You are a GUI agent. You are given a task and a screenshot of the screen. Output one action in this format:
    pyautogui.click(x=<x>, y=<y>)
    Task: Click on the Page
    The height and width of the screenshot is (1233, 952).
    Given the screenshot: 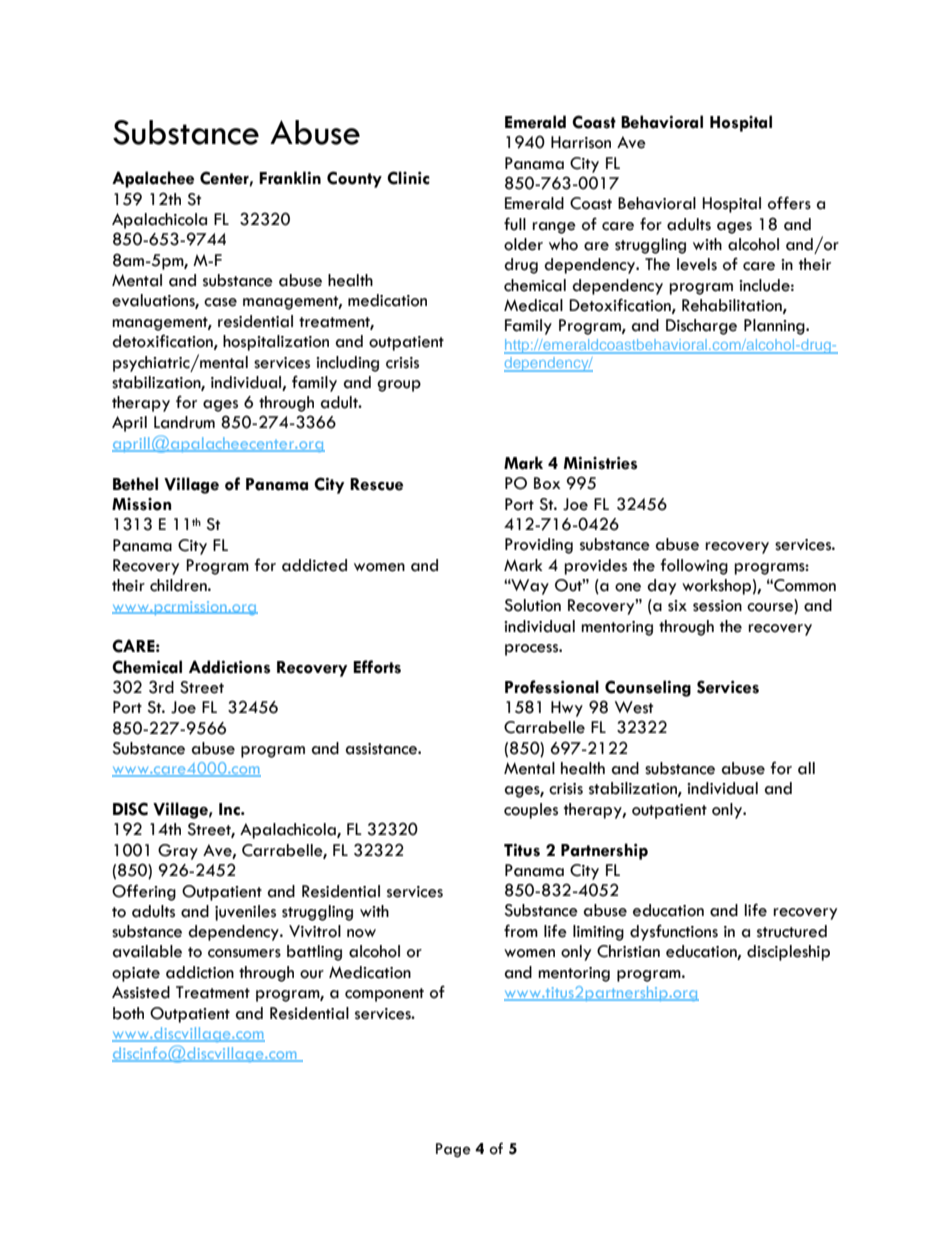 What is the action you would take?
    pyautogui.click(x=453, y=1150)
